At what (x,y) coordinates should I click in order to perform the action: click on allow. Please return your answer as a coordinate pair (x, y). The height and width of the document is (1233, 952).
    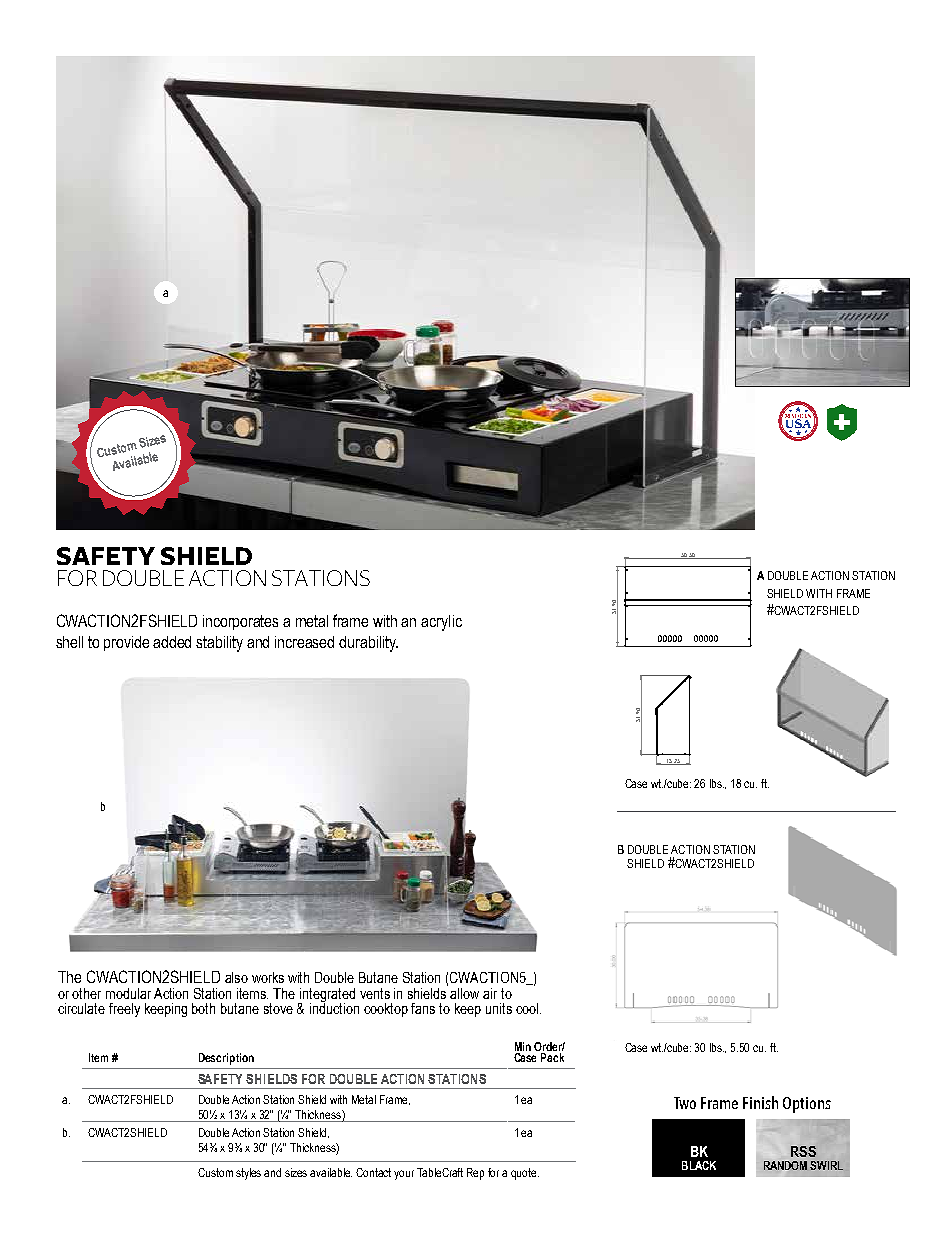
    Looking at the image, I should click on (464, 993).
